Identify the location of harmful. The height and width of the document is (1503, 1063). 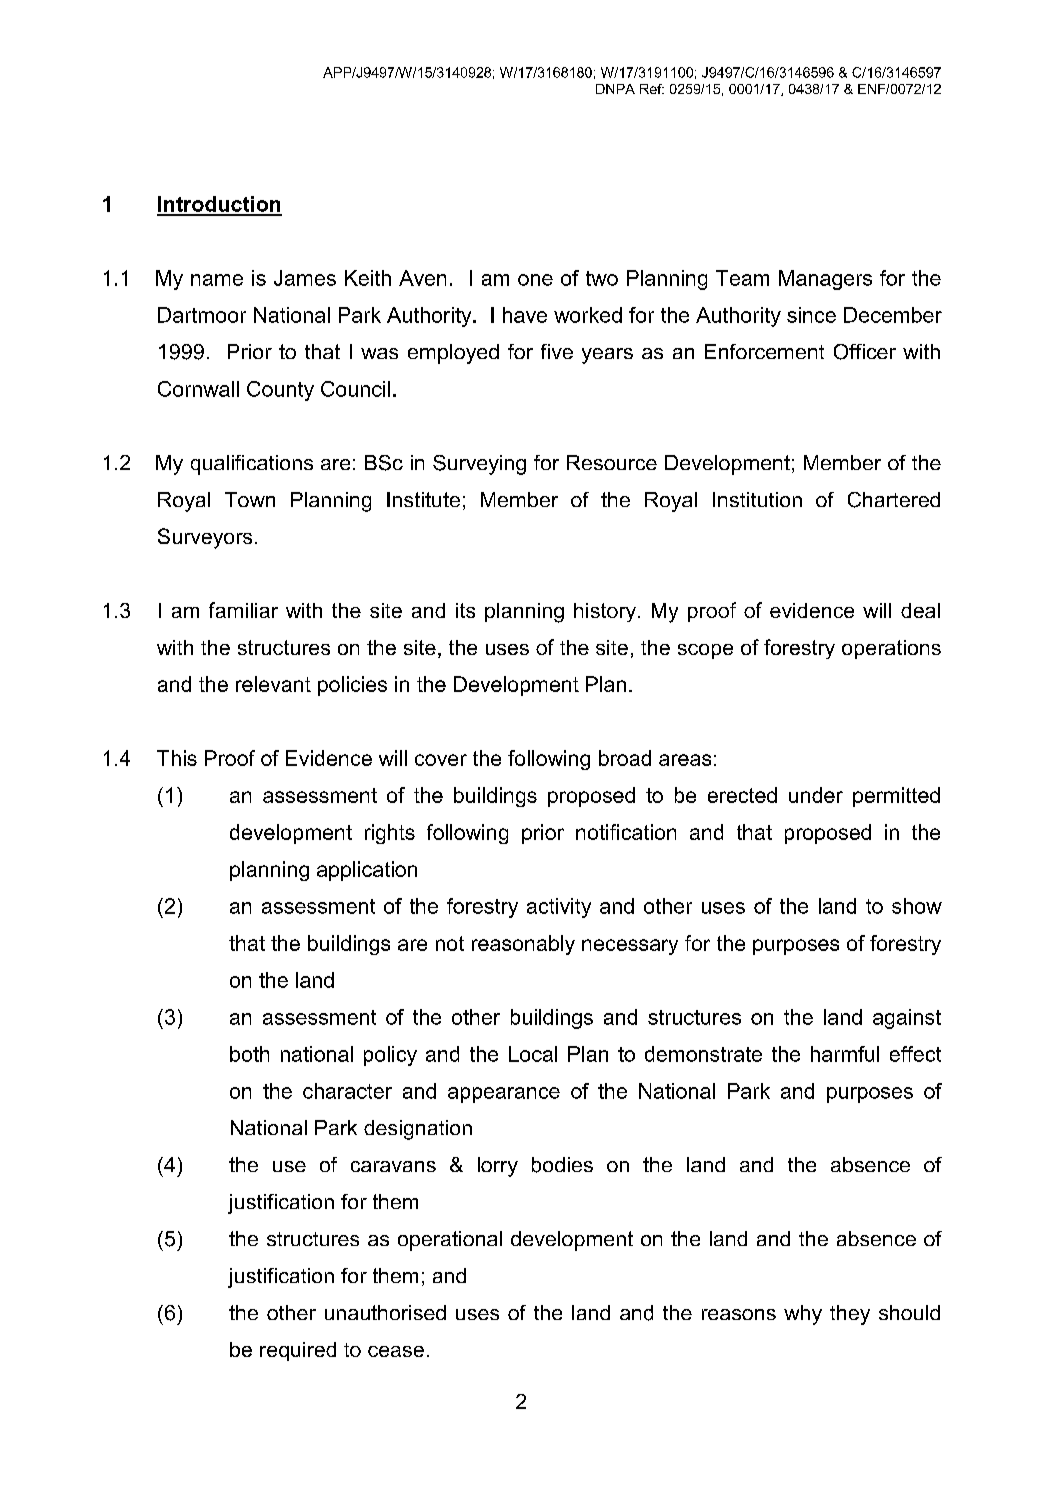
(845, 1054).
